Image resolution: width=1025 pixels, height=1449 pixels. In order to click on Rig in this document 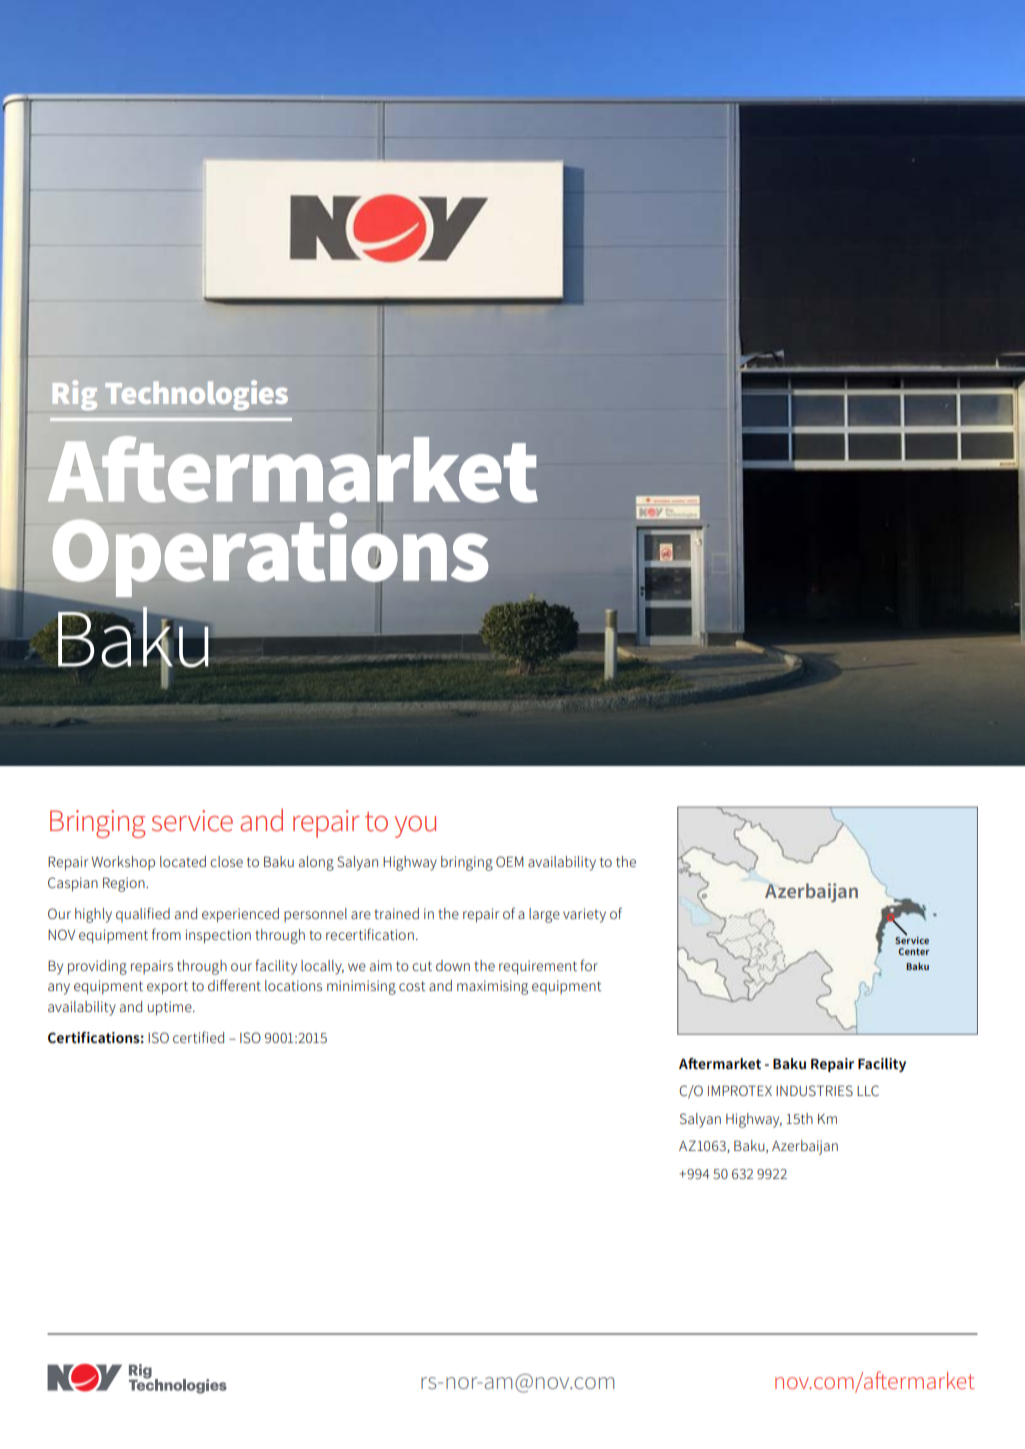, I will do `click(75, 395)`.
